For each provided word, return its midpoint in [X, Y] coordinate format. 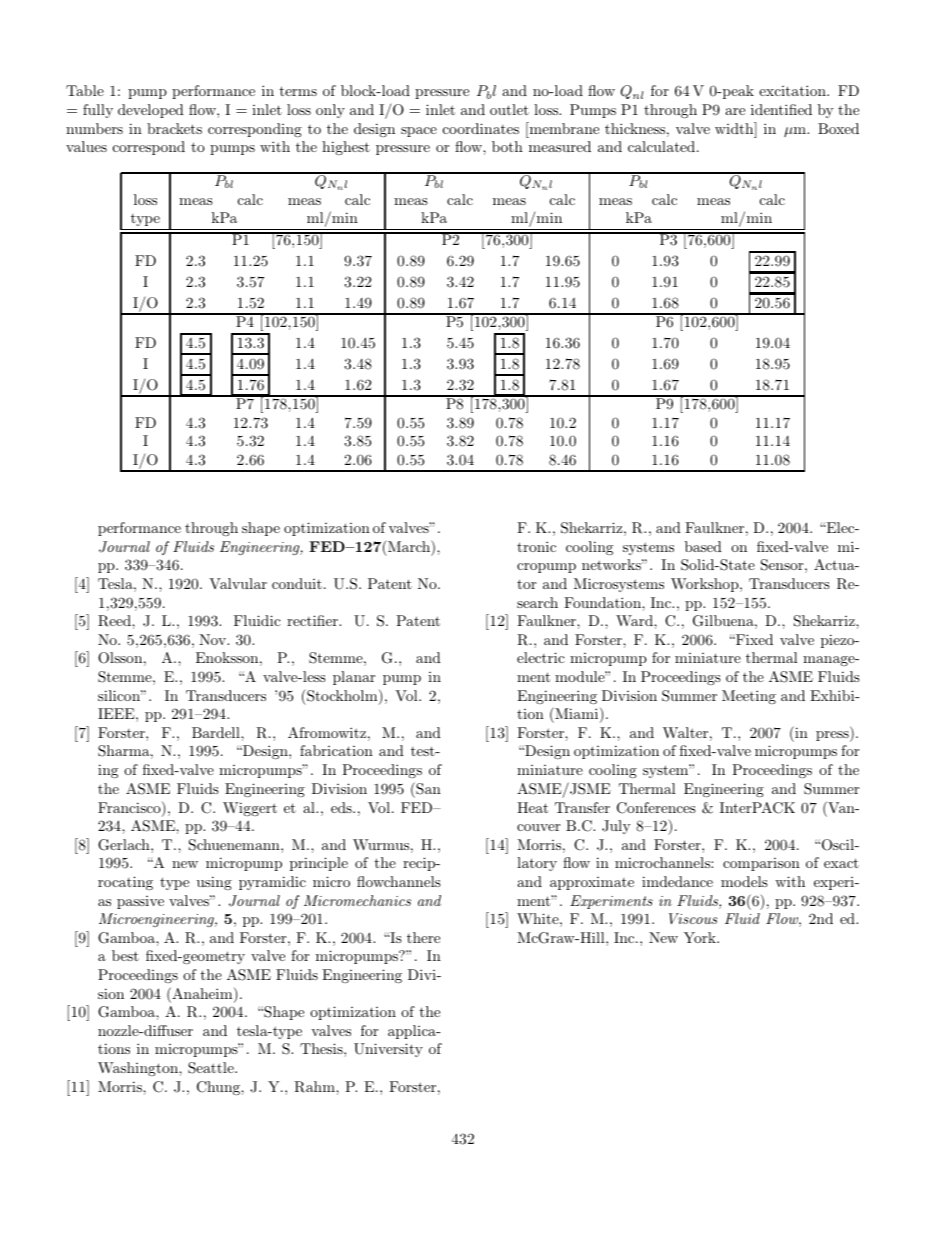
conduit [297, 583]
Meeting [749, 697]
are [735, 111]
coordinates [481, 128]
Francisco [130, 809]
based [703, 546]
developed [151, 111]
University [388, 1050]
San [427, 788]
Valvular [238, 583]
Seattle [212, 1068]
